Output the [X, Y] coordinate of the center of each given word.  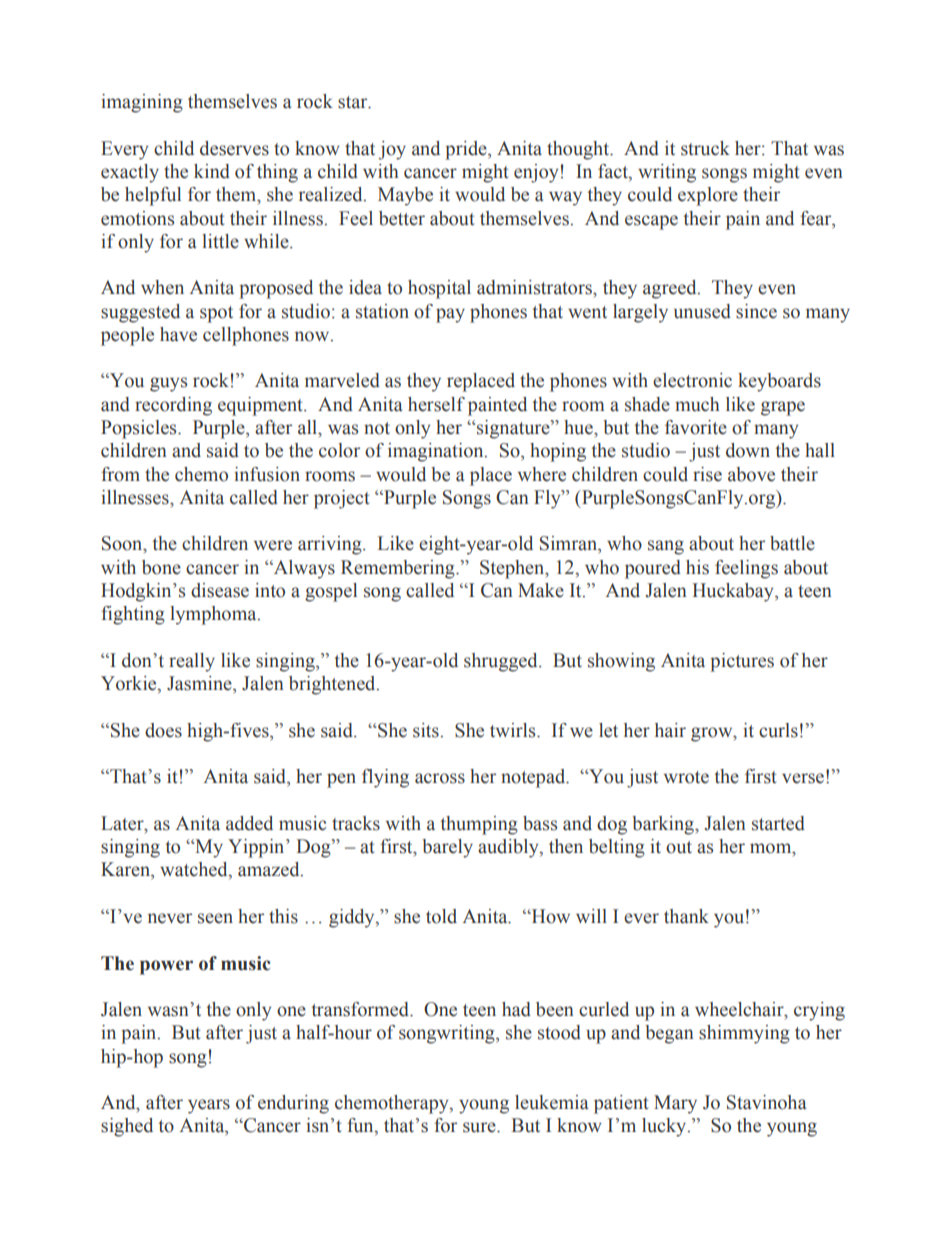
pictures [742, 662]
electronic [692, 380]
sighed [127, 1127]
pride [467, 150]
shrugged [502, 662]
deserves [234, 148]
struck [705, 148]
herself [436, 404]
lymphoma [214, 615]
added [249, 823]
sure [480, 1127]
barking [664, 825]
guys [168, 384]
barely [447, 848]
